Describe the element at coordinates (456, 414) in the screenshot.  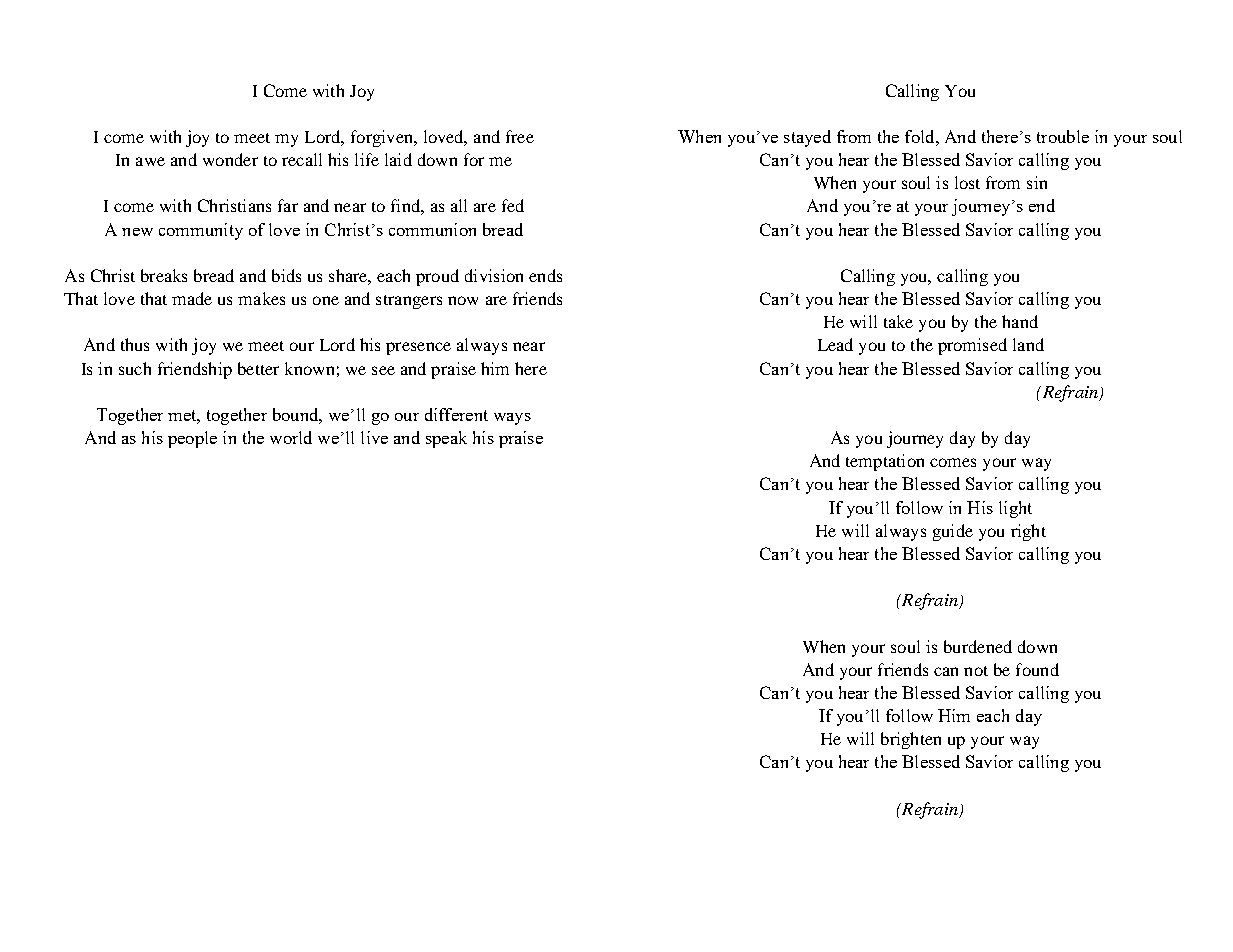
I see `different` at that location.
